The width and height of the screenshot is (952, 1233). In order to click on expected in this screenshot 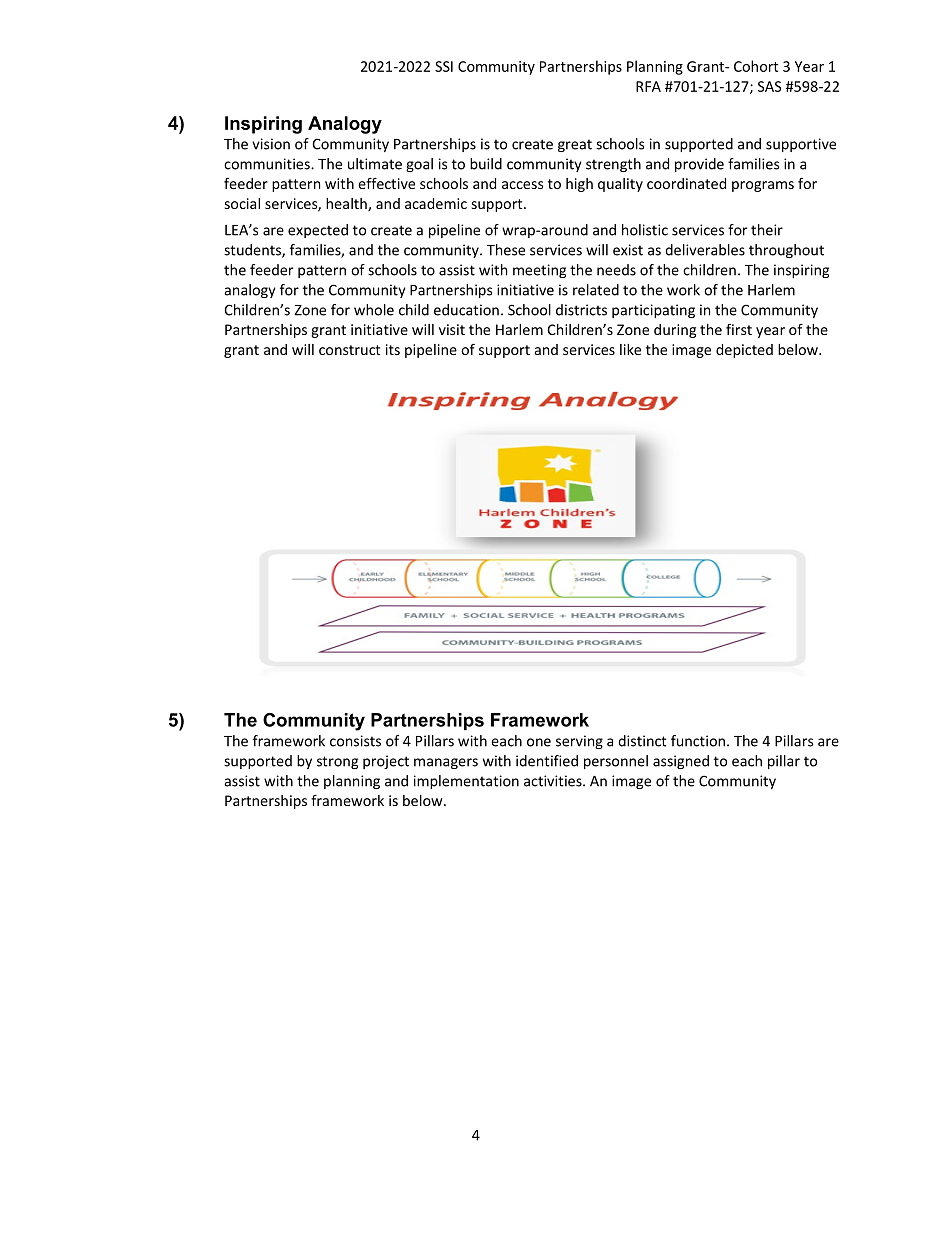, I will do `click(318, 231)`.
